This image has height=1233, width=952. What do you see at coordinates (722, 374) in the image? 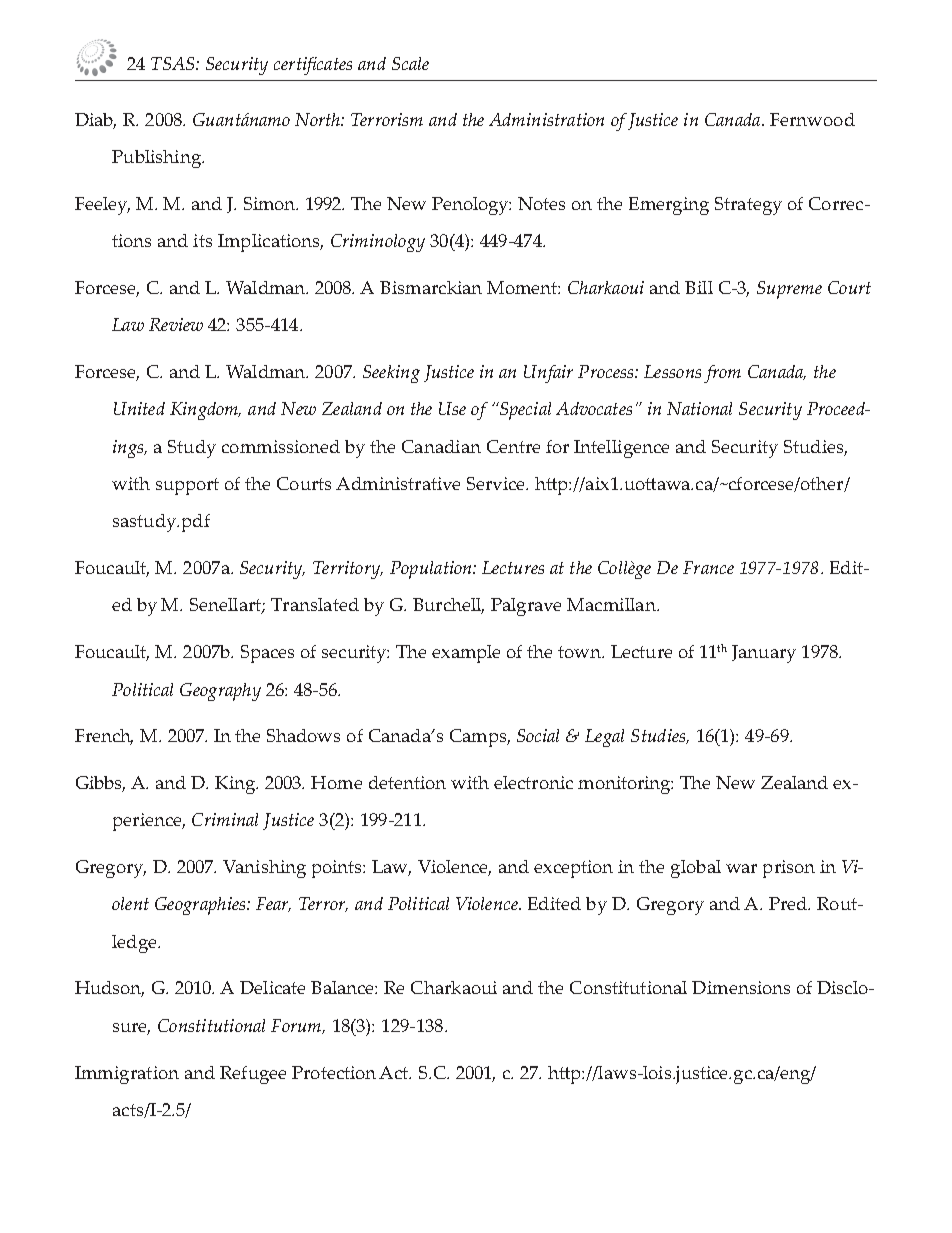
I see `from` at bounding box center [722, 374].
